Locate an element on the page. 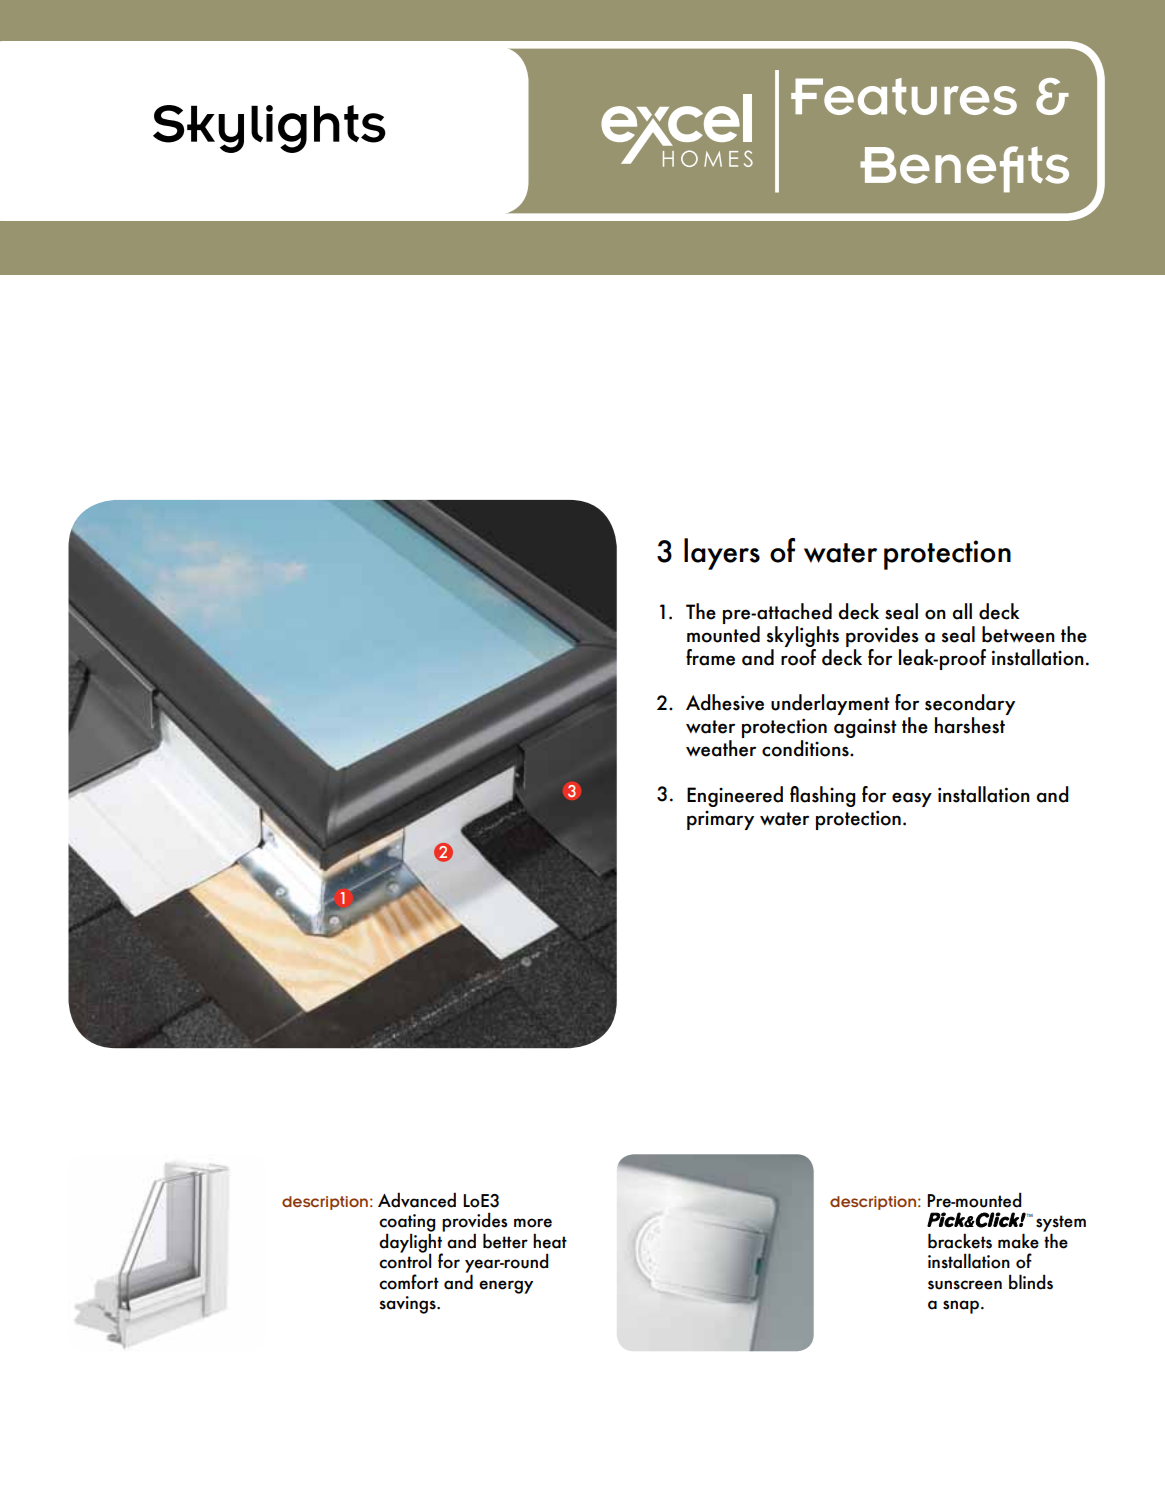 The width and height of the page is (1165, 1508). underlayment is located at coordinates (830, 704).
